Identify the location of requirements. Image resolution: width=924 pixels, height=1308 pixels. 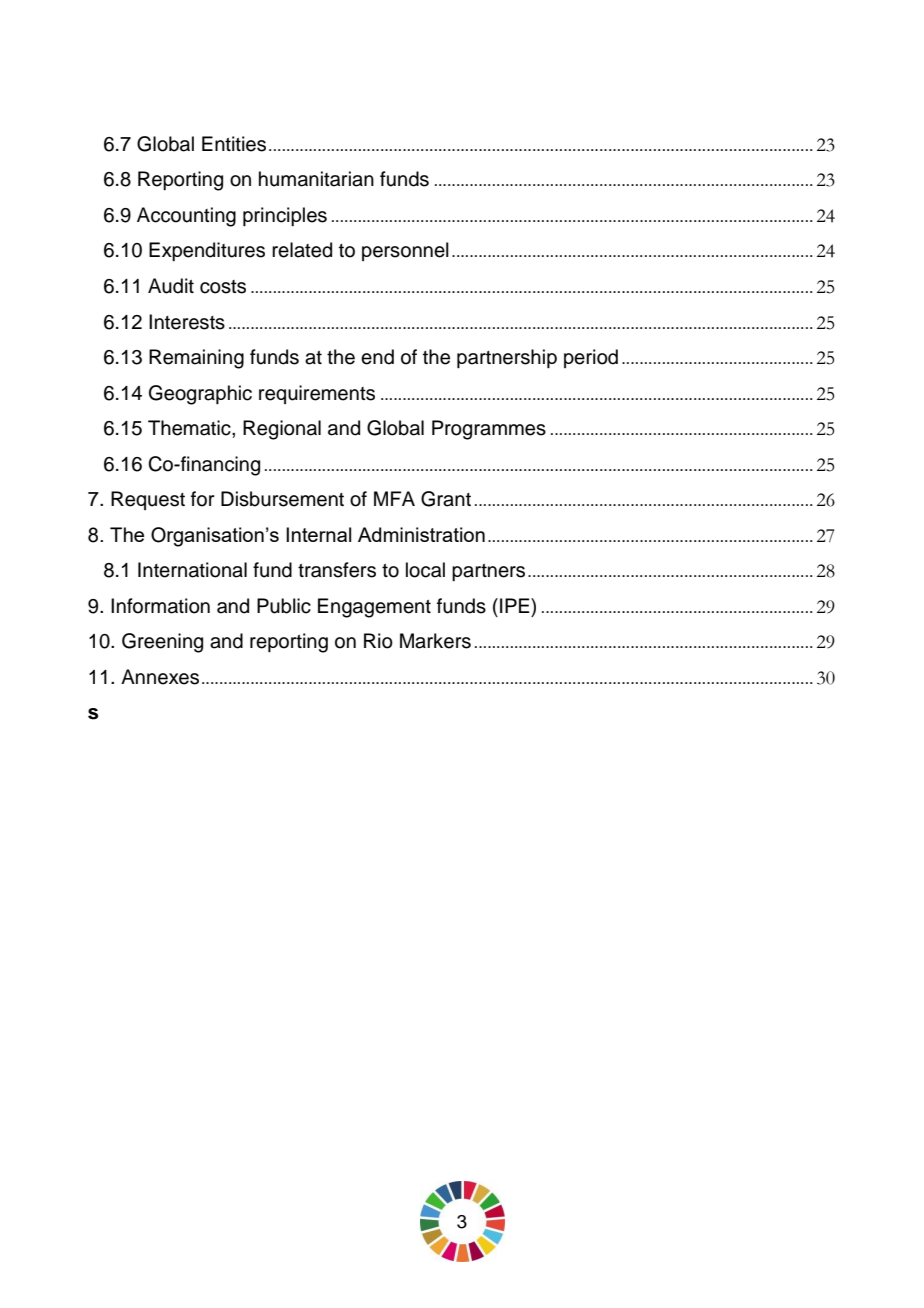
(317, 394).
